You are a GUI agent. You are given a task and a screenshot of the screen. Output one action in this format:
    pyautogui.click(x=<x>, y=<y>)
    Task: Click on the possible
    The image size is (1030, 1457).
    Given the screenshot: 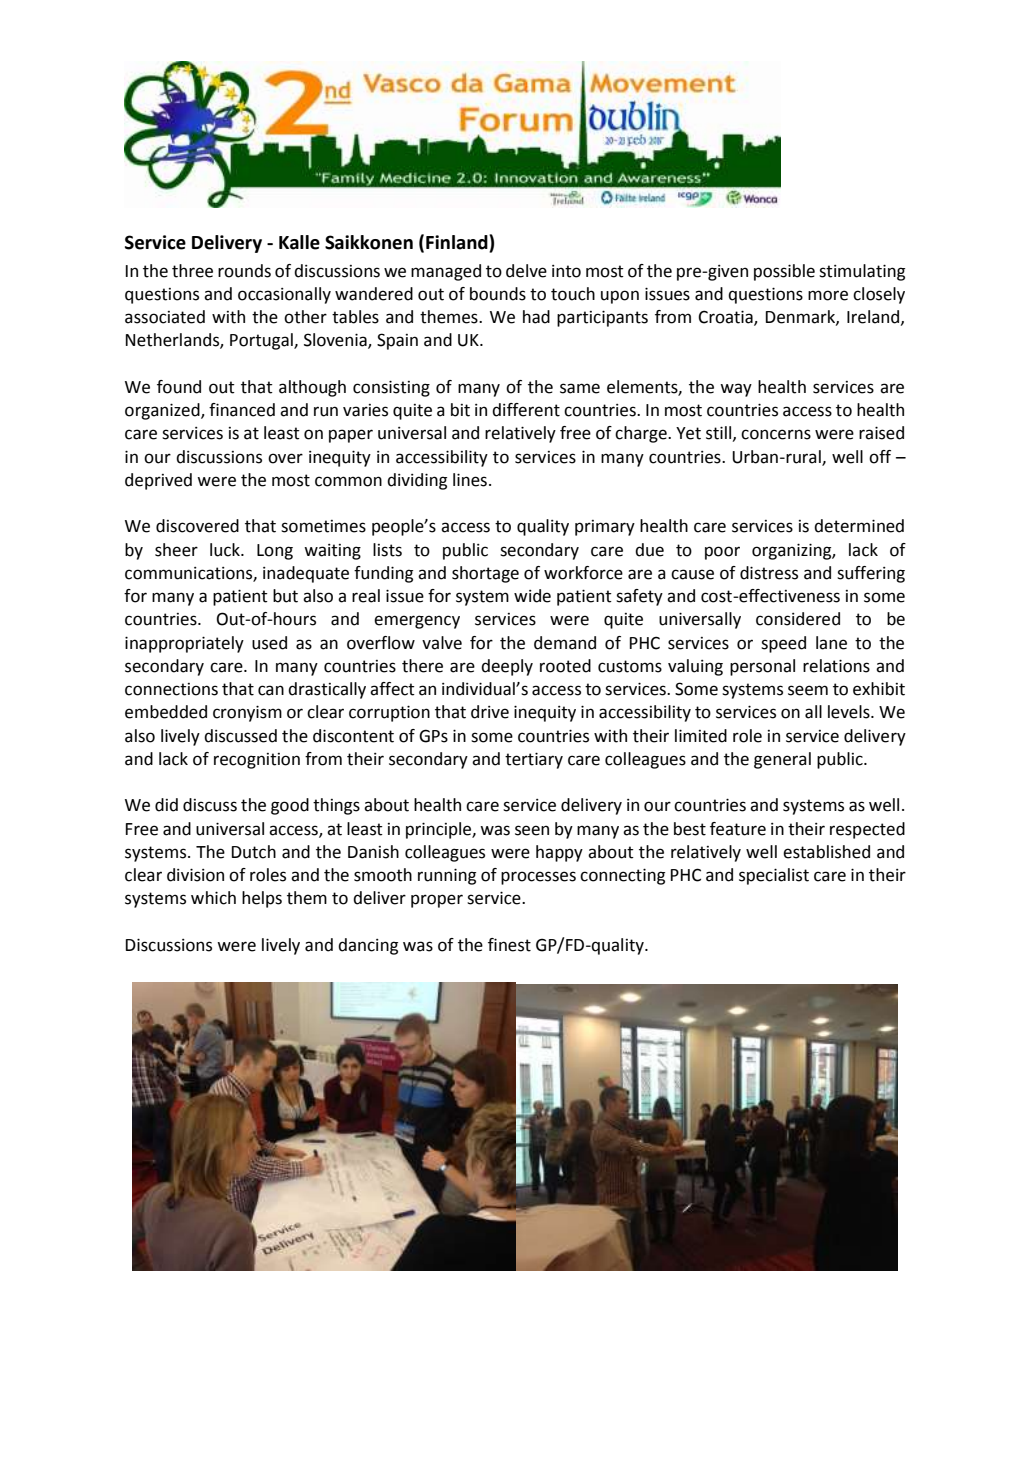 What is the action you would take?
    pyautogui.click(x=784, y=272)
